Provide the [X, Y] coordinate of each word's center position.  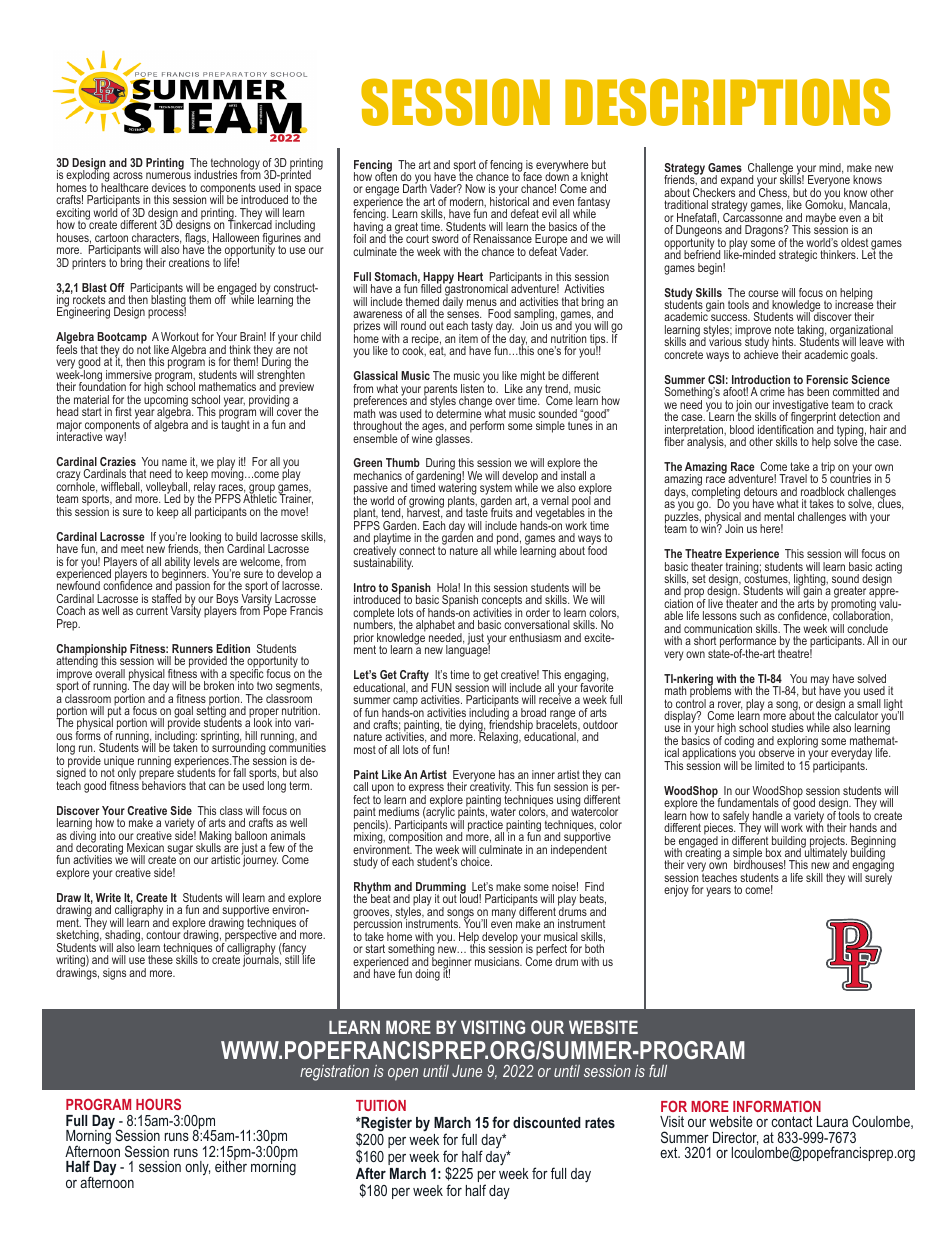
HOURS [158, 1104]
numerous [168, 175]
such [750, 615]
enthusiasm [535, 637]
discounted [547, 1122]
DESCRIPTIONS [727, 102]
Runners [192, 648]
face [531, 175]
